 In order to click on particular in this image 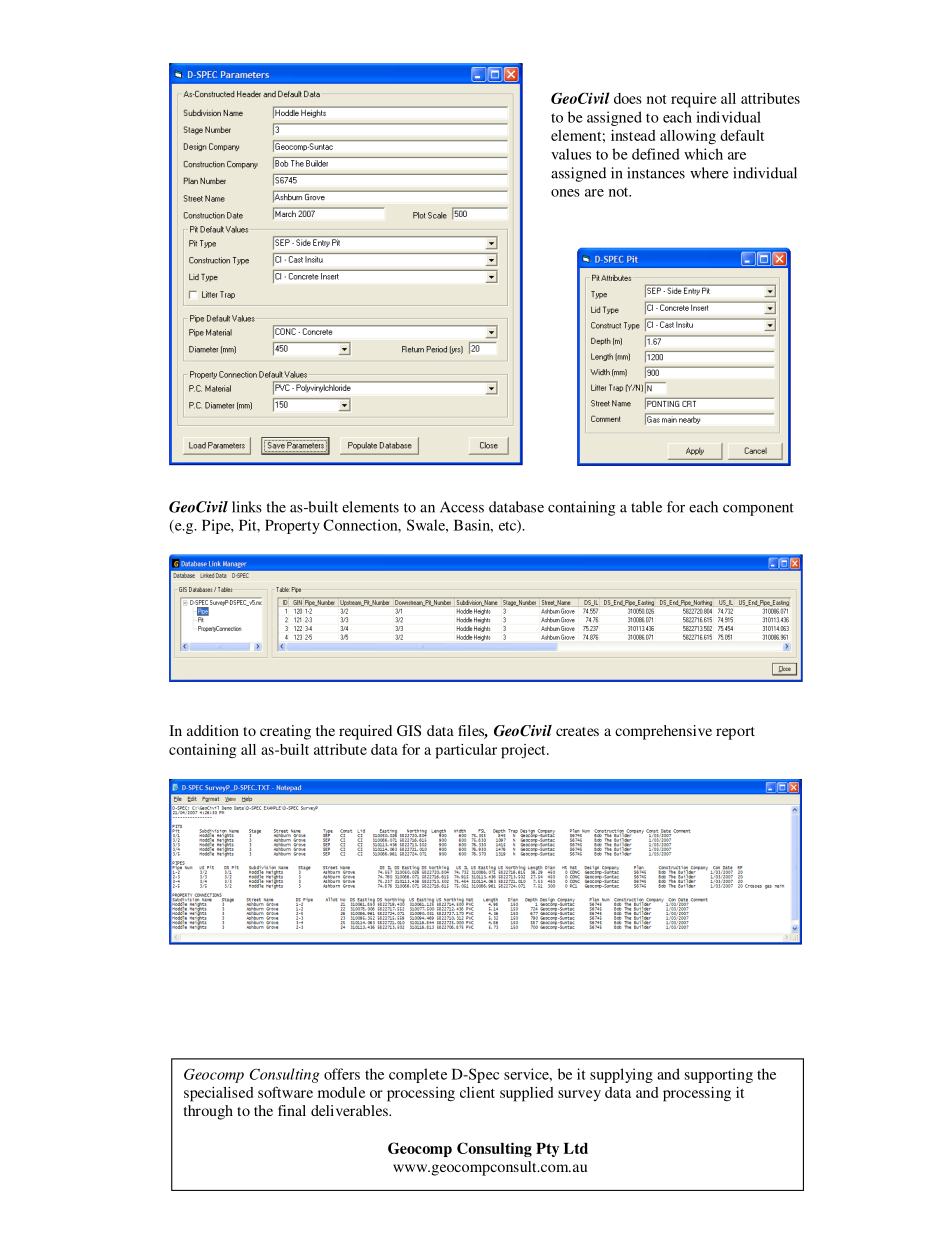, I will do `click(466, 751)`.
